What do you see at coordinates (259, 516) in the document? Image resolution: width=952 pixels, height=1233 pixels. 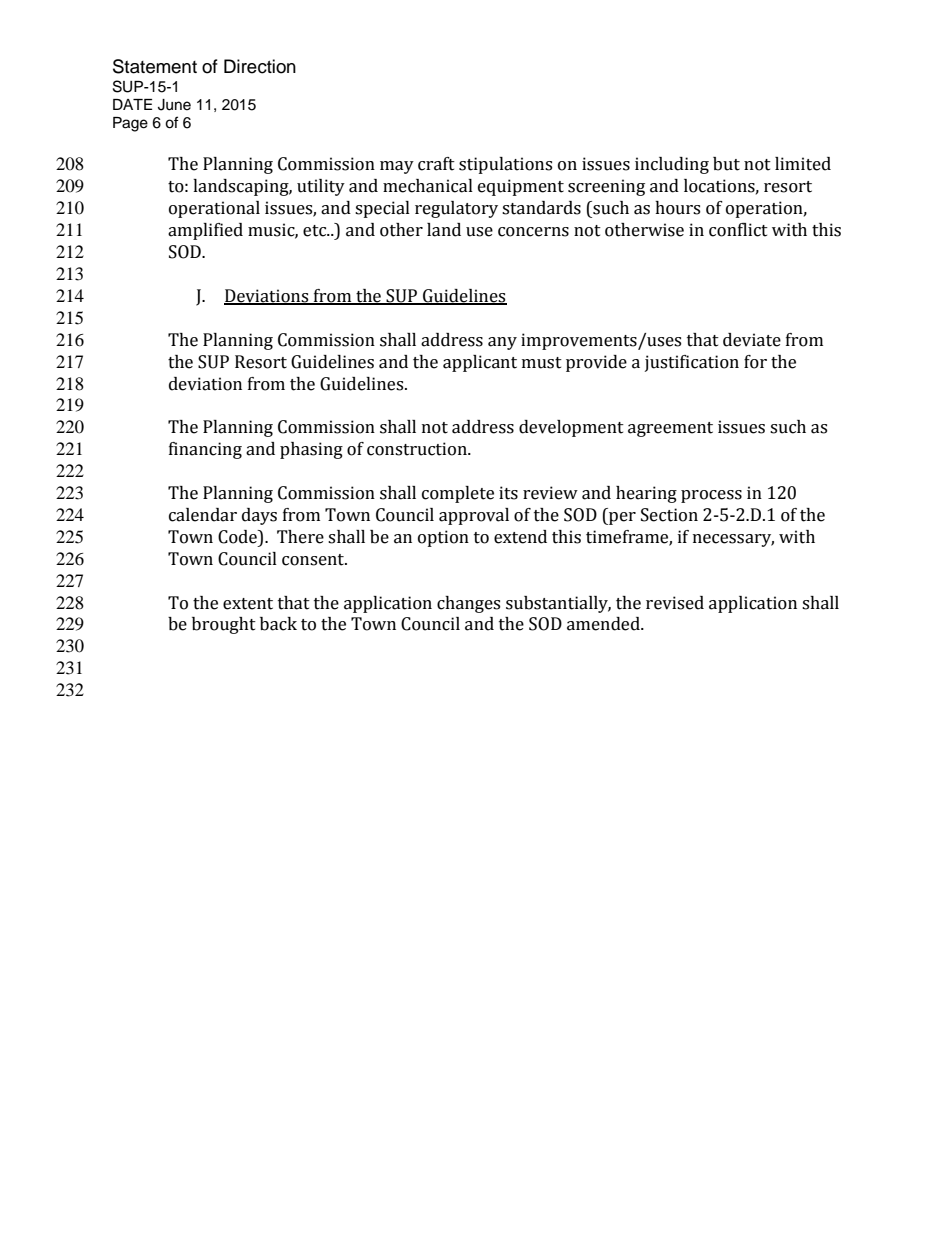 I see `days` at bounding box center [259, 516].
